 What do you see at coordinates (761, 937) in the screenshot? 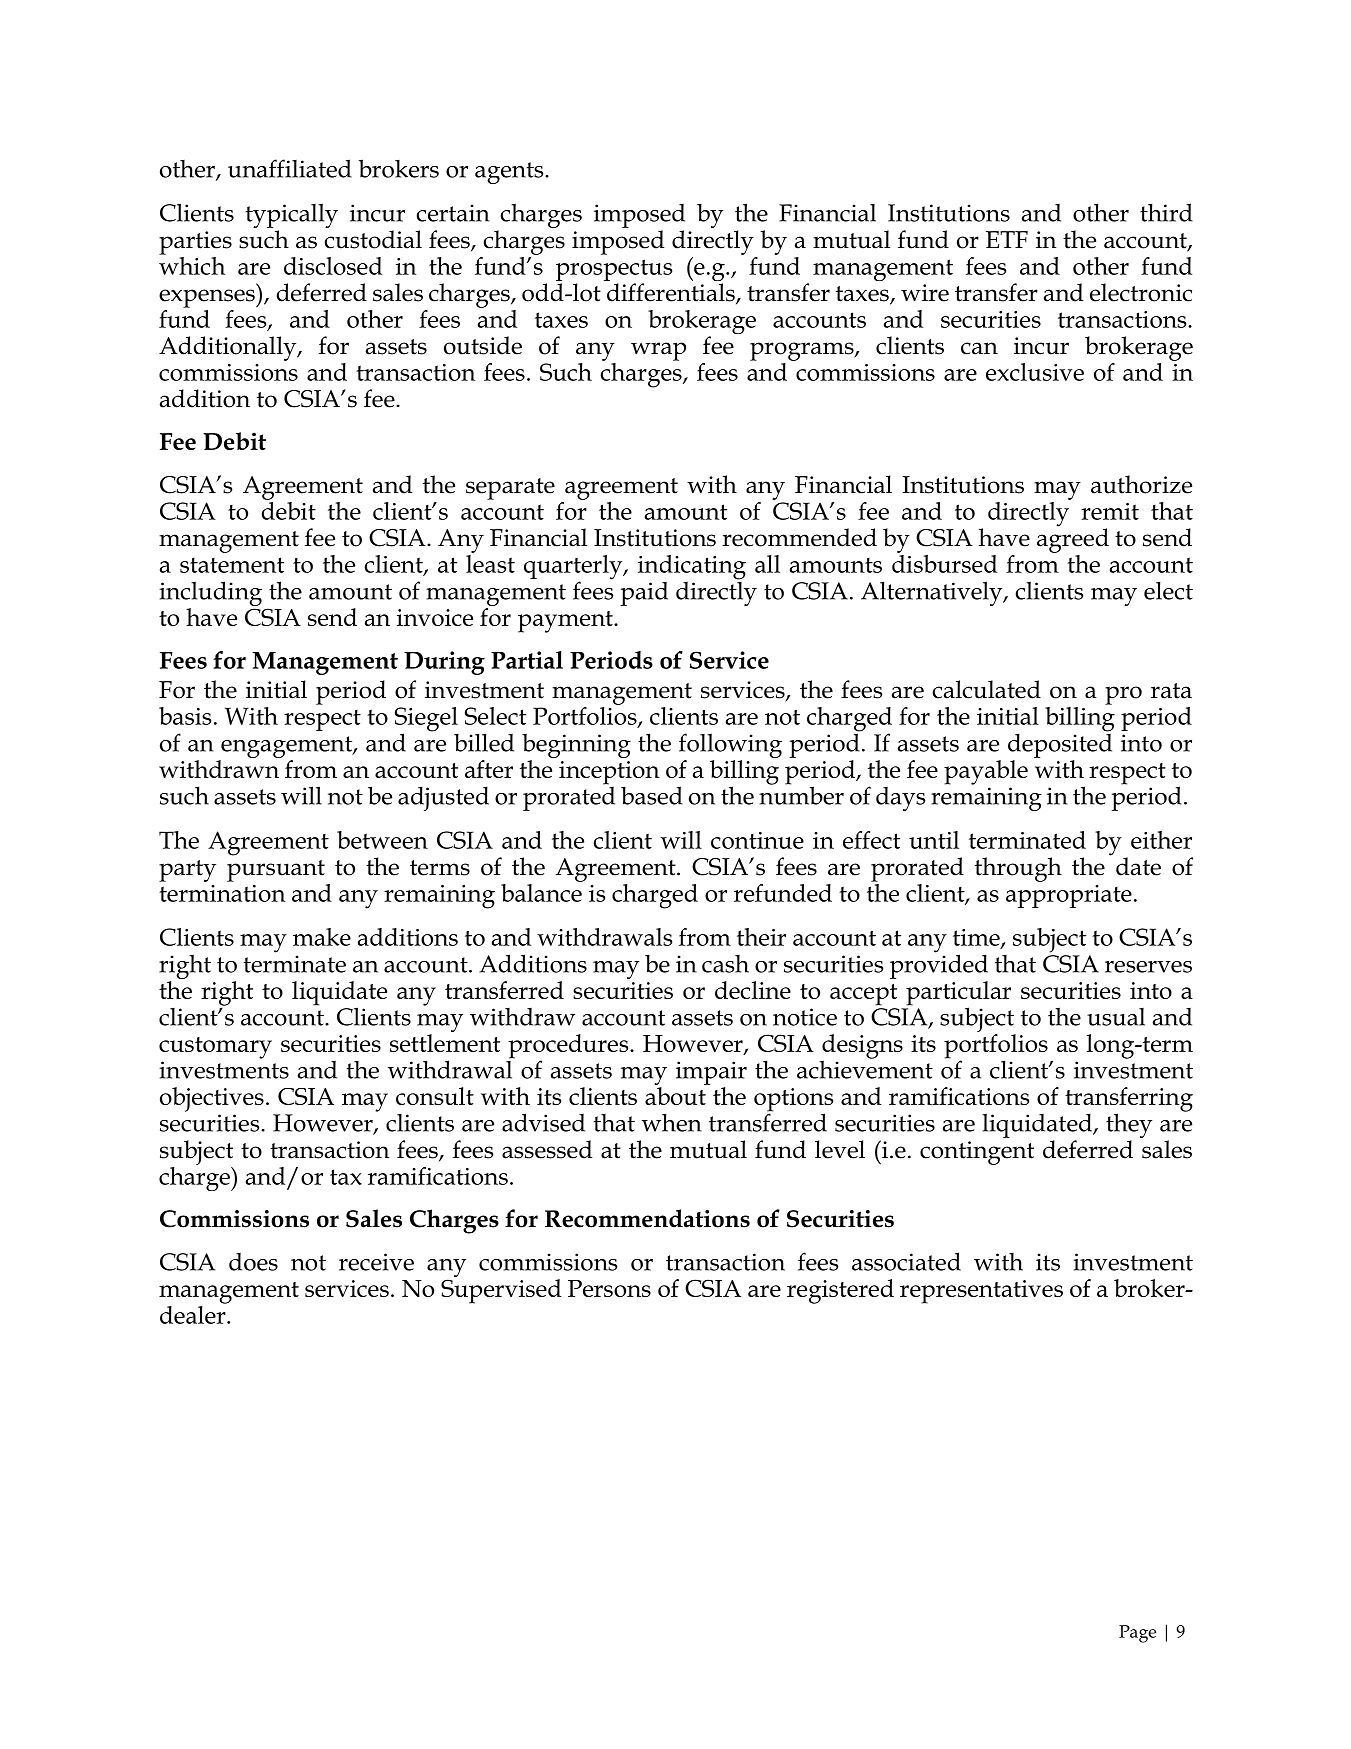
I see `their` at bounding box center [761, 937].
